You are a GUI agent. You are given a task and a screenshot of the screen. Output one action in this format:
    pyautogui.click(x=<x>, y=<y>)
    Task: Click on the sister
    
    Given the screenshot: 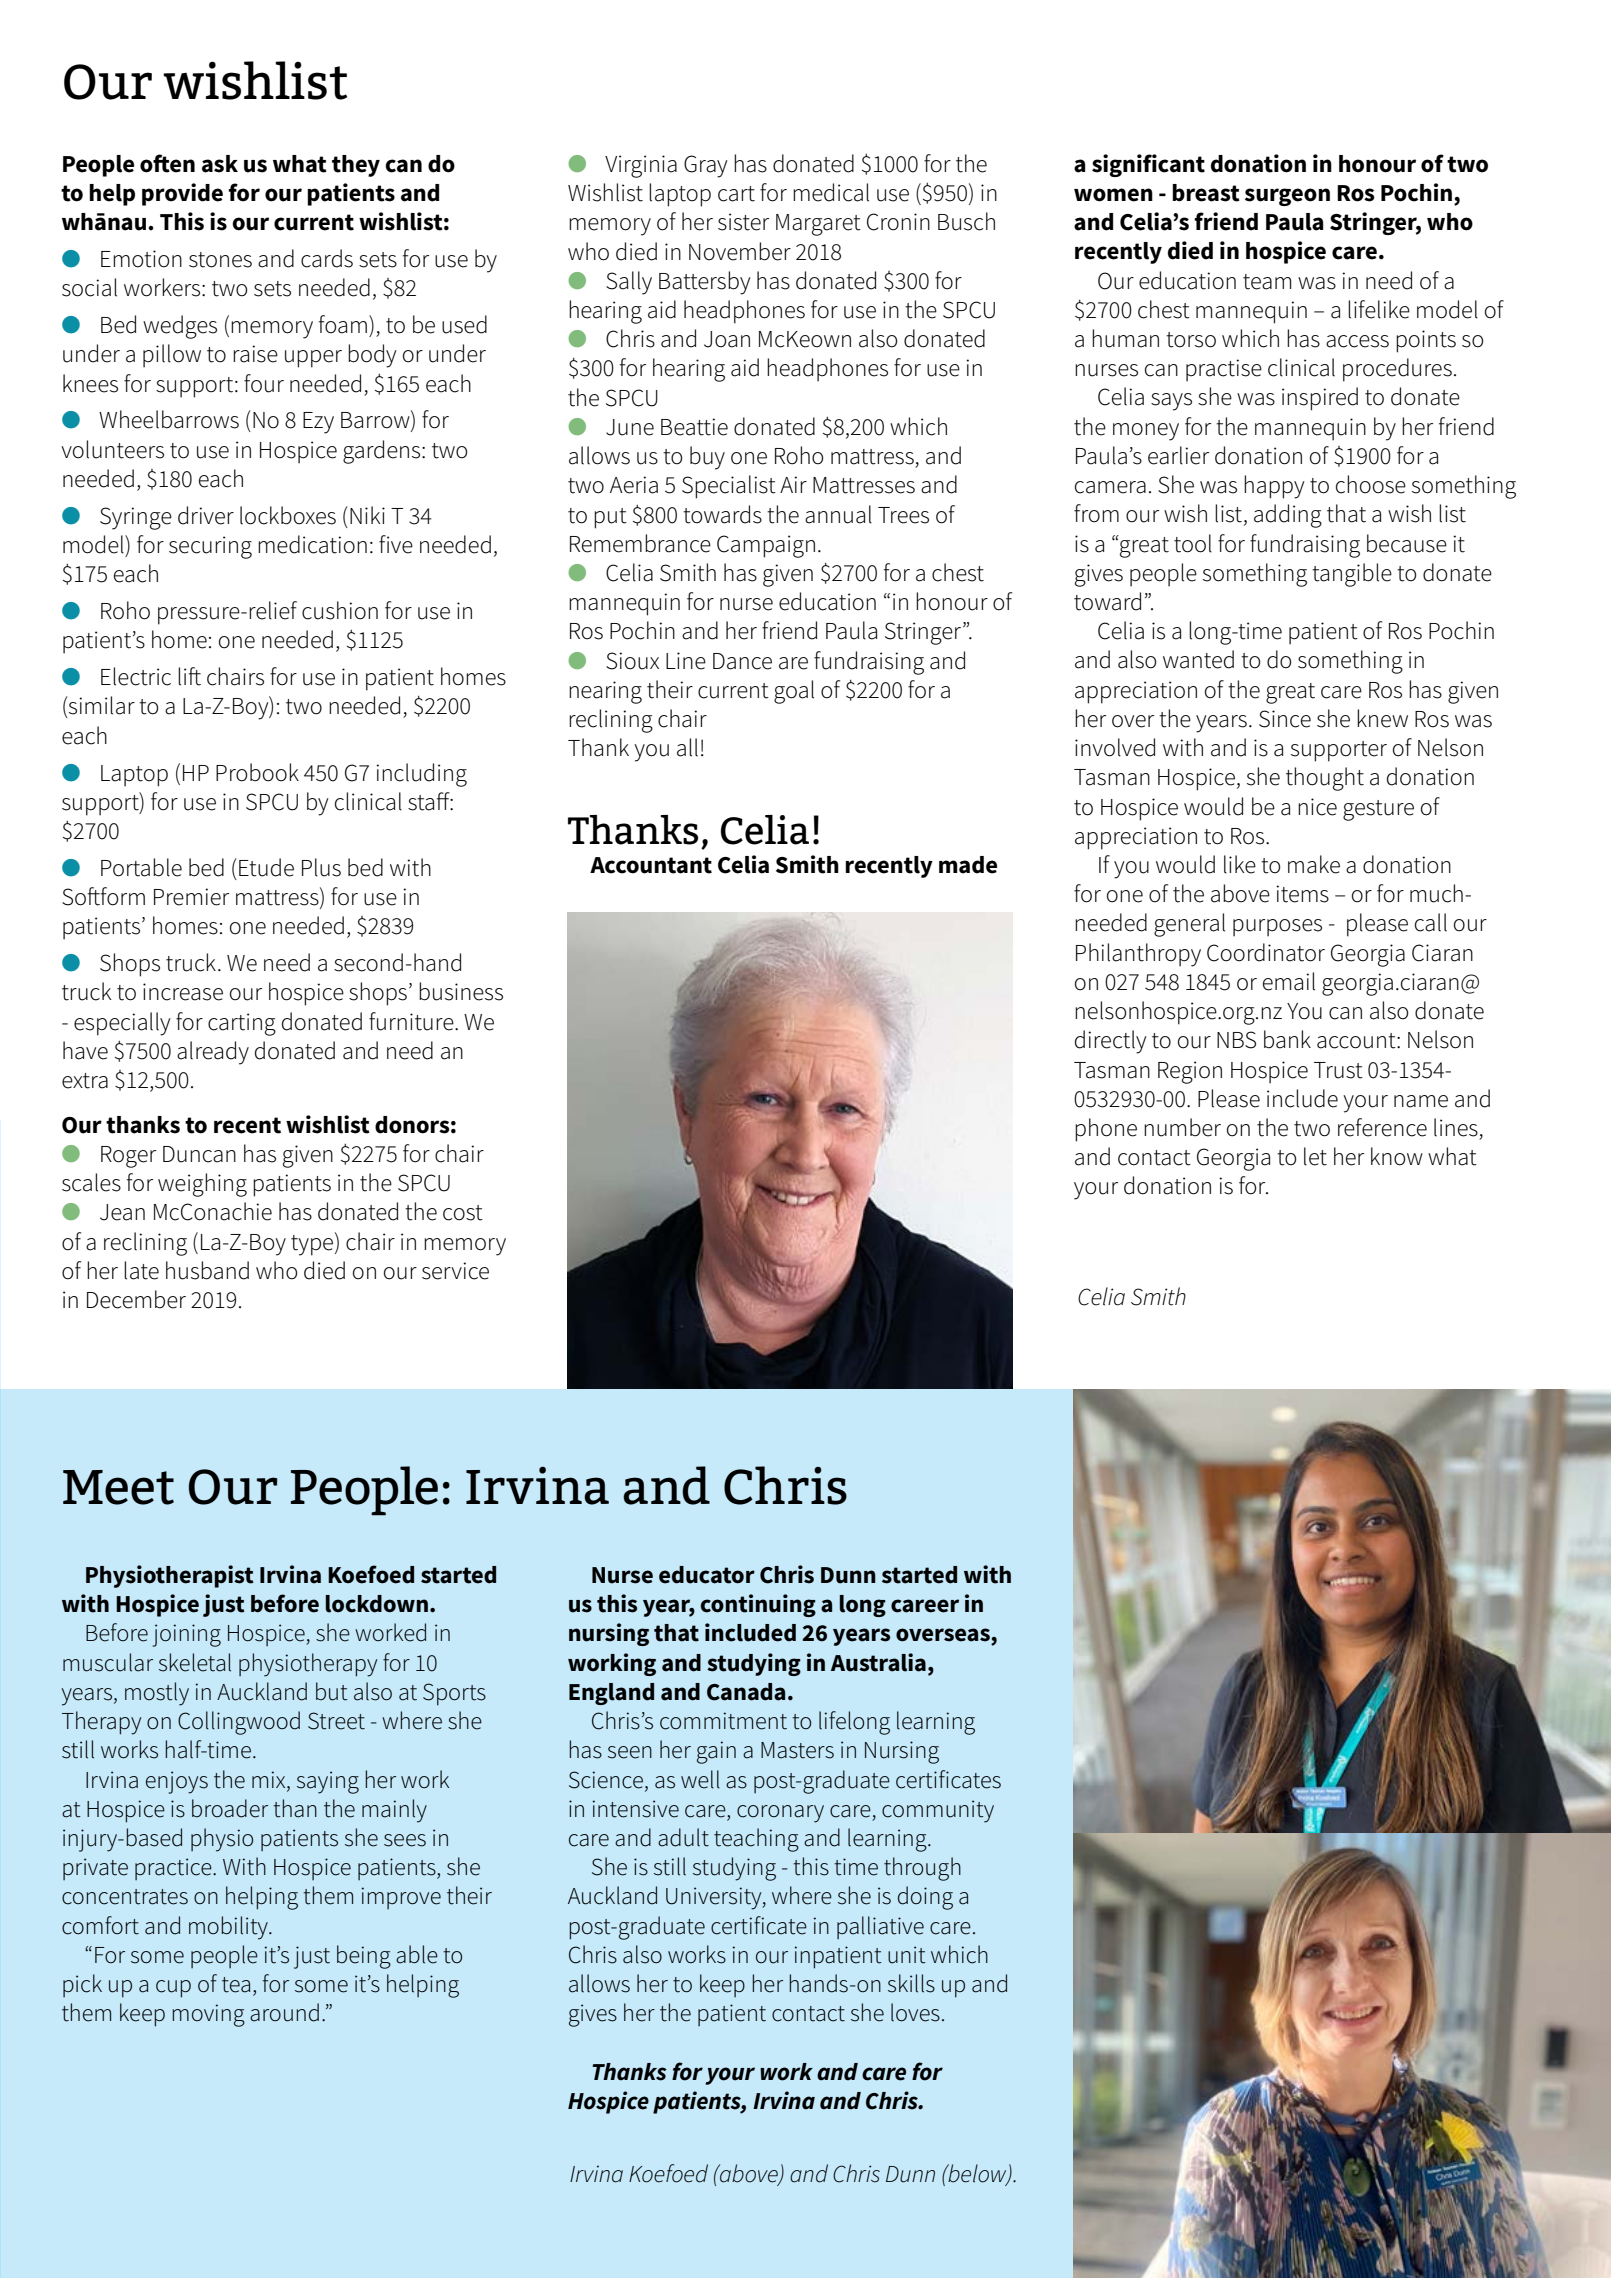 What is the action you would take?
    pyautogui.click(x=743, y=222)
